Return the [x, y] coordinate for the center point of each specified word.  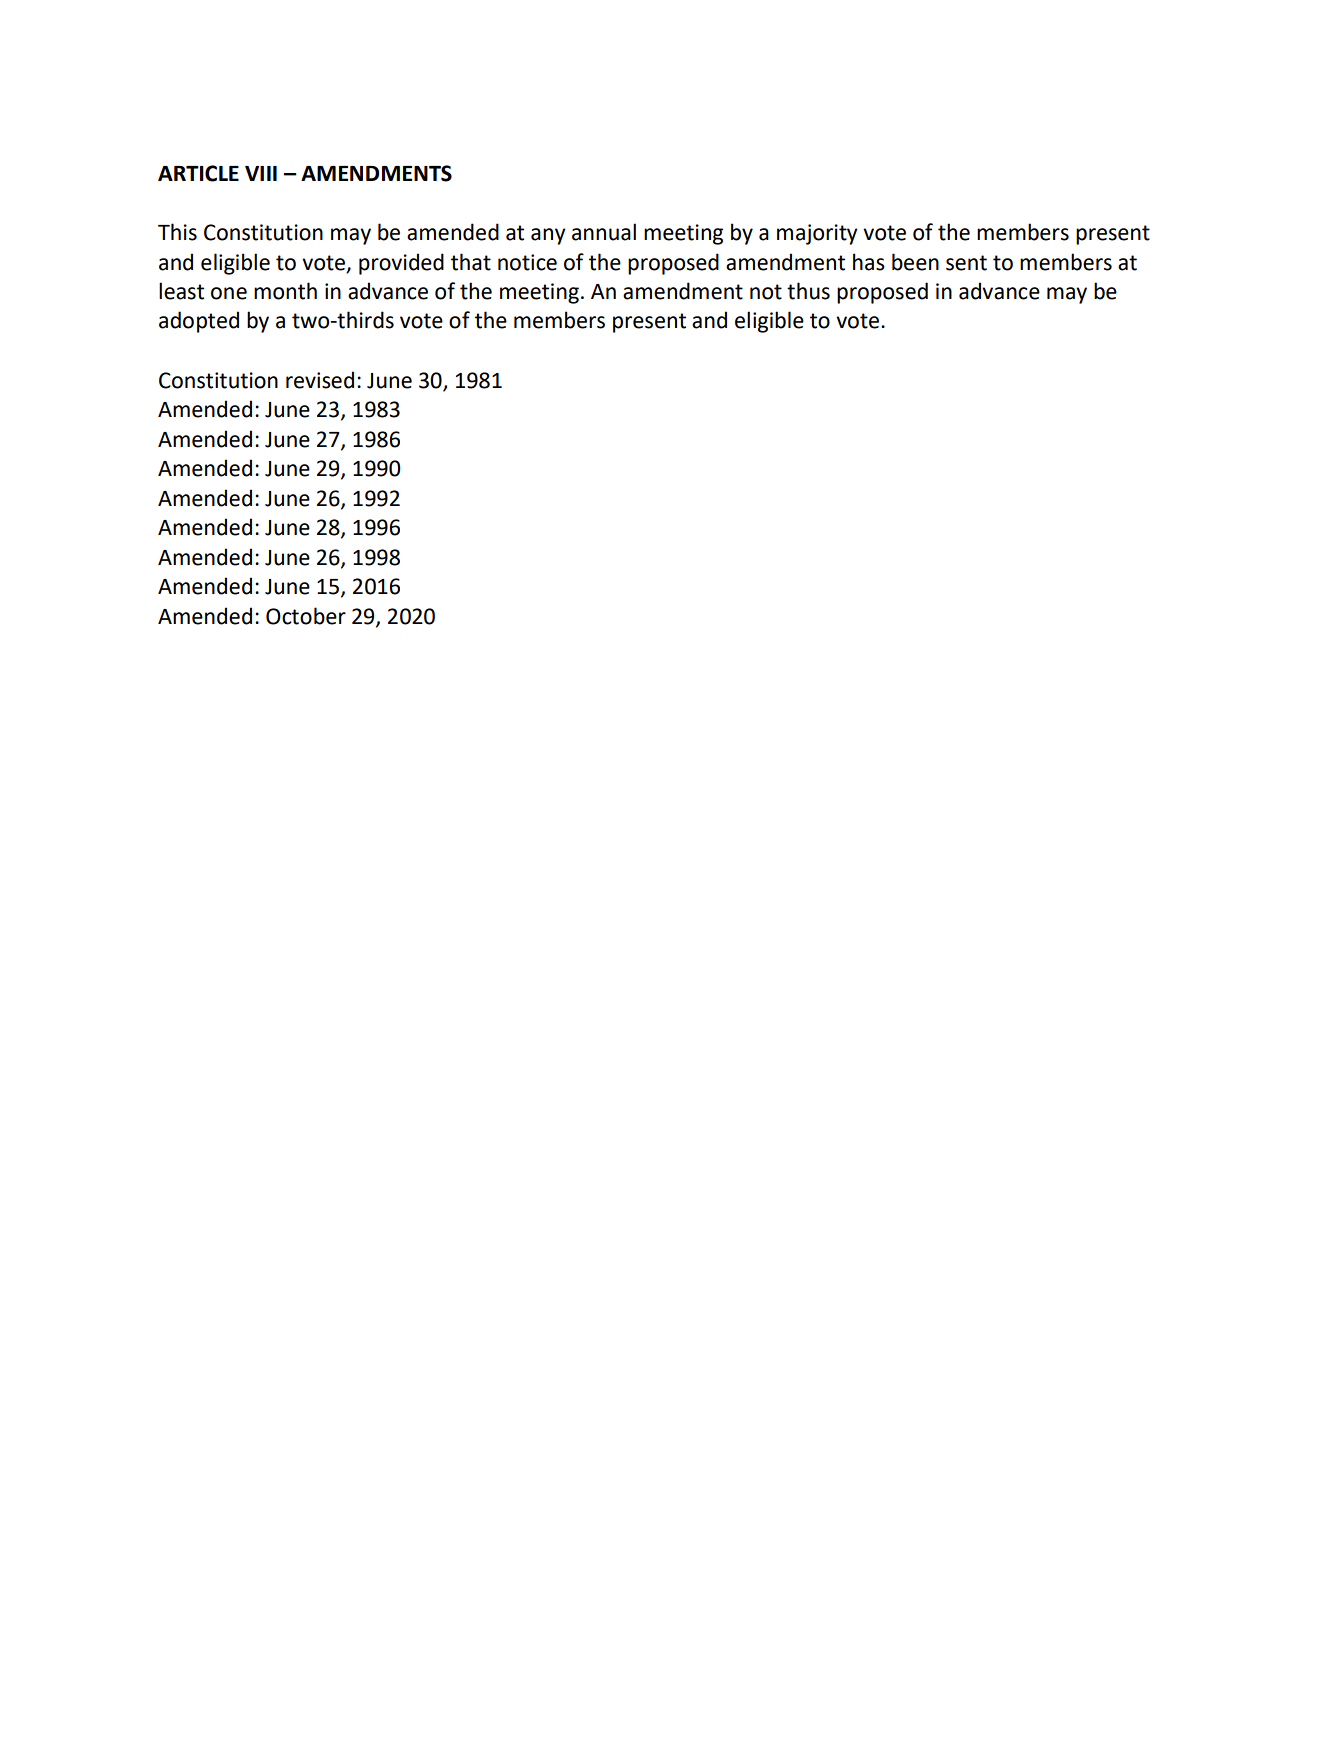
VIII [261, 173]
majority [817, 234]
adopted [199, 322]
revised [320, 380]
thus [808, 291]
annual [604, 232]
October [306, 616]
